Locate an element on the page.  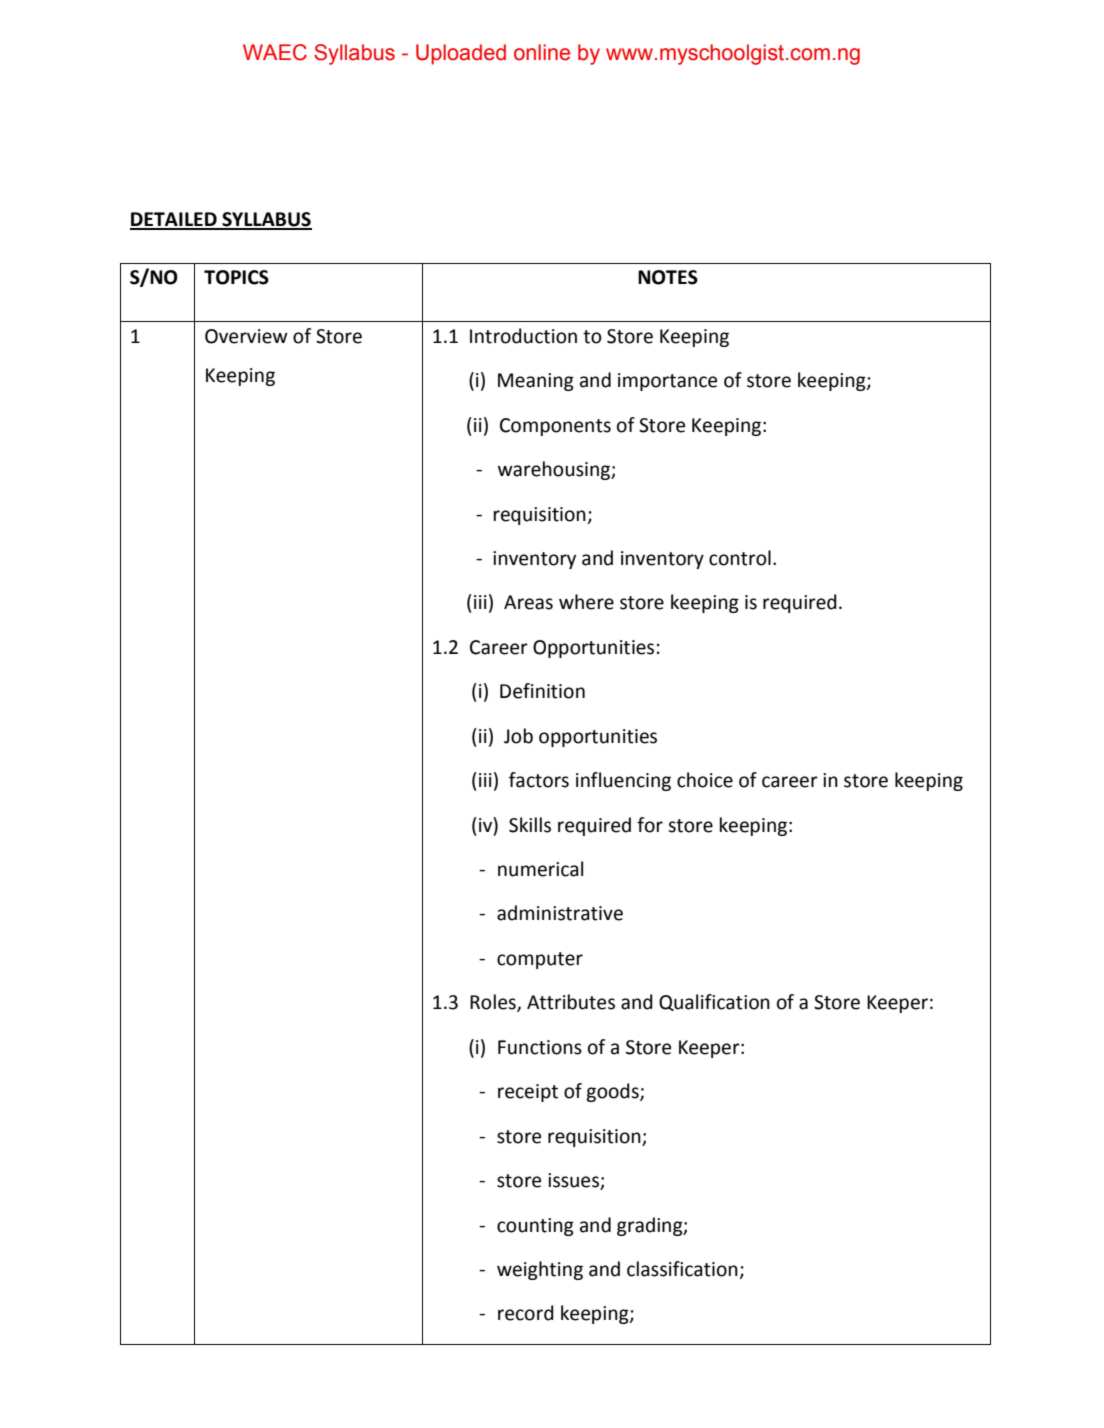
choice is located at coordinates (705, 780).
